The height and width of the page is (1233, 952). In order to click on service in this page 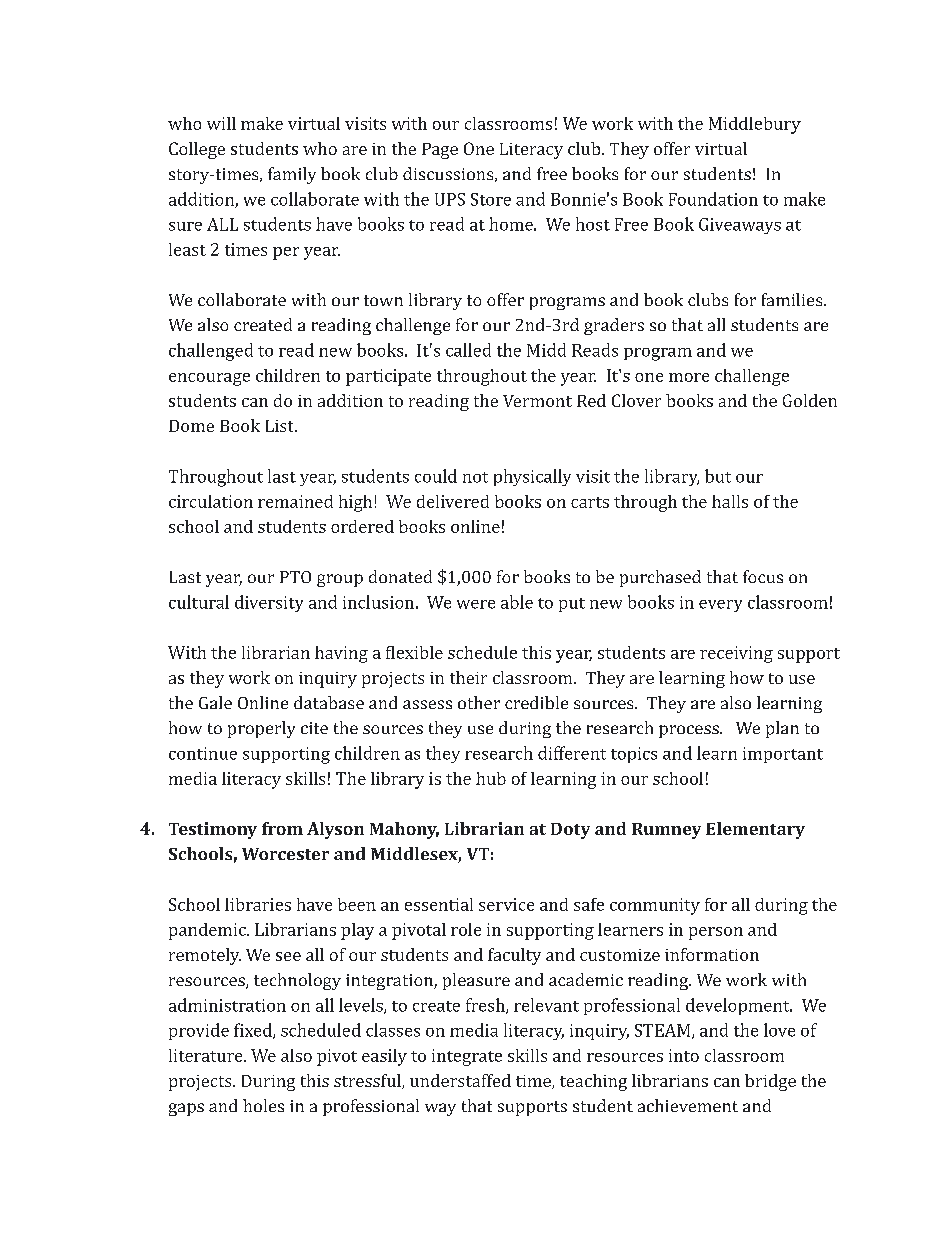, I will do `click(506, 904)`.
